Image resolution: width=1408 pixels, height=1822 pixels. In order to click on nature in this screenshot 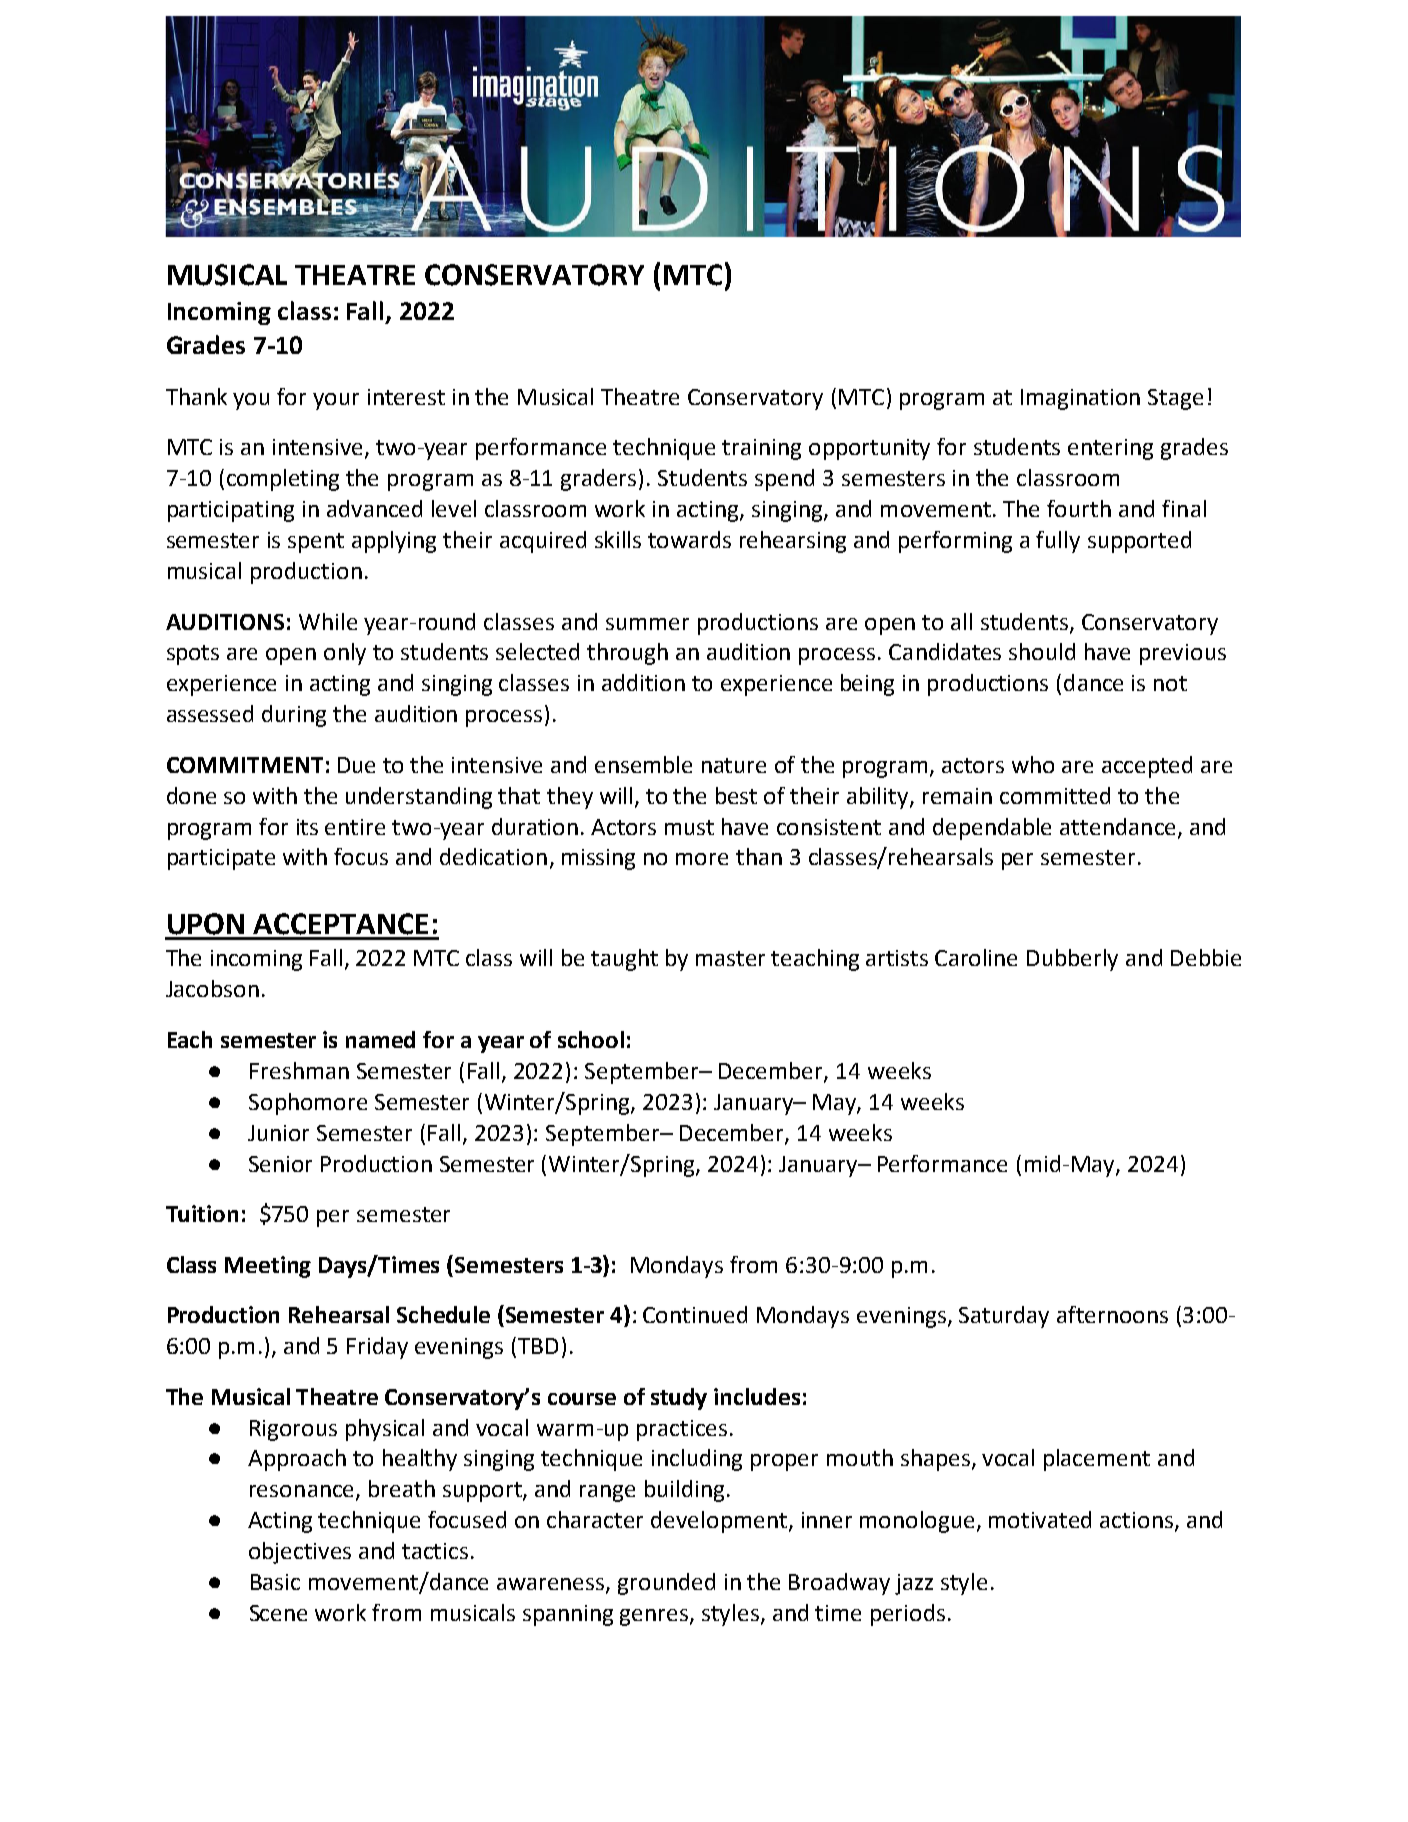, I will do `click(734, 765)`.
